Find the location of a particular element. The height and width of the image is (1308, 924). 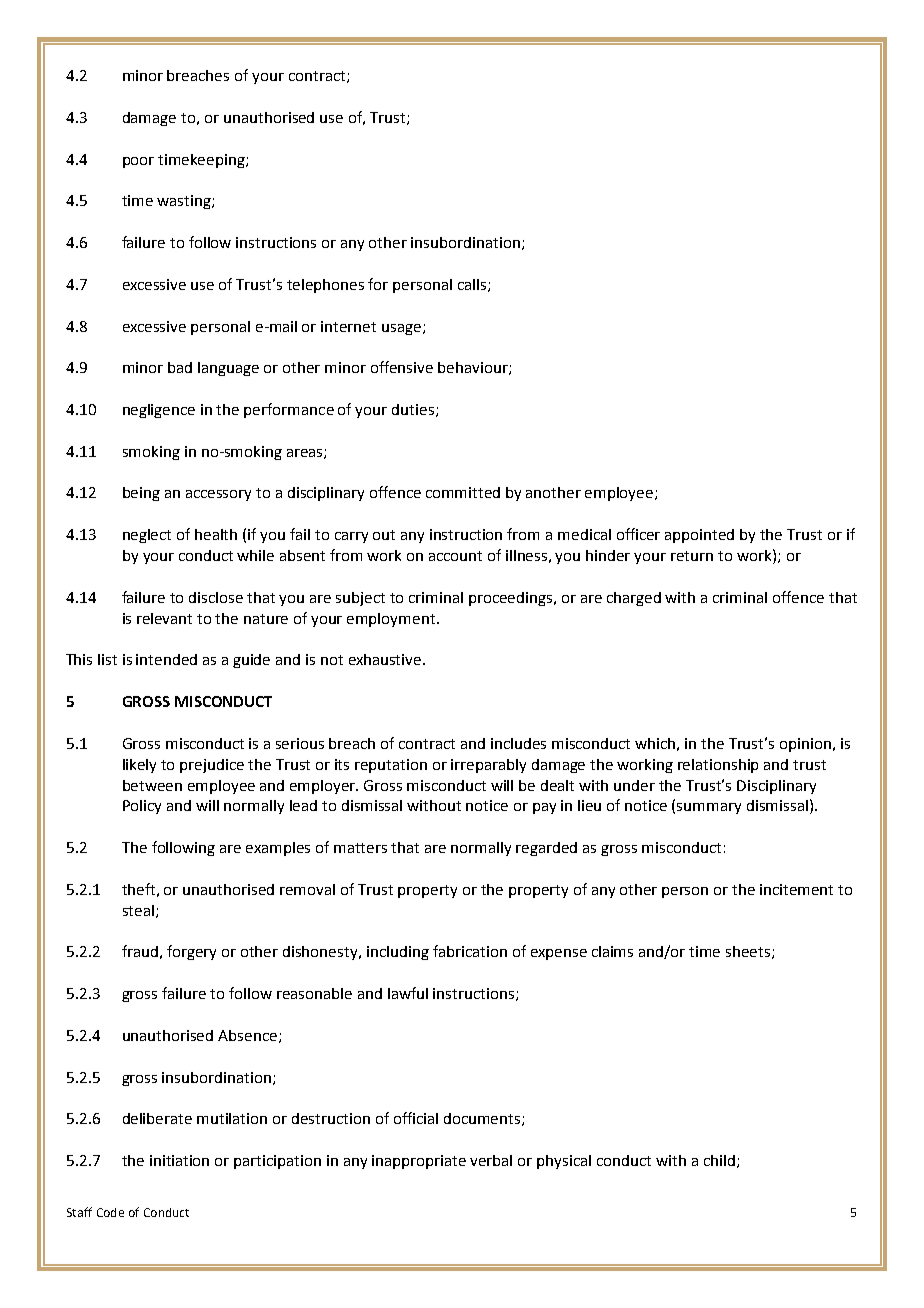

calls is located at coordinates (473, 285).
